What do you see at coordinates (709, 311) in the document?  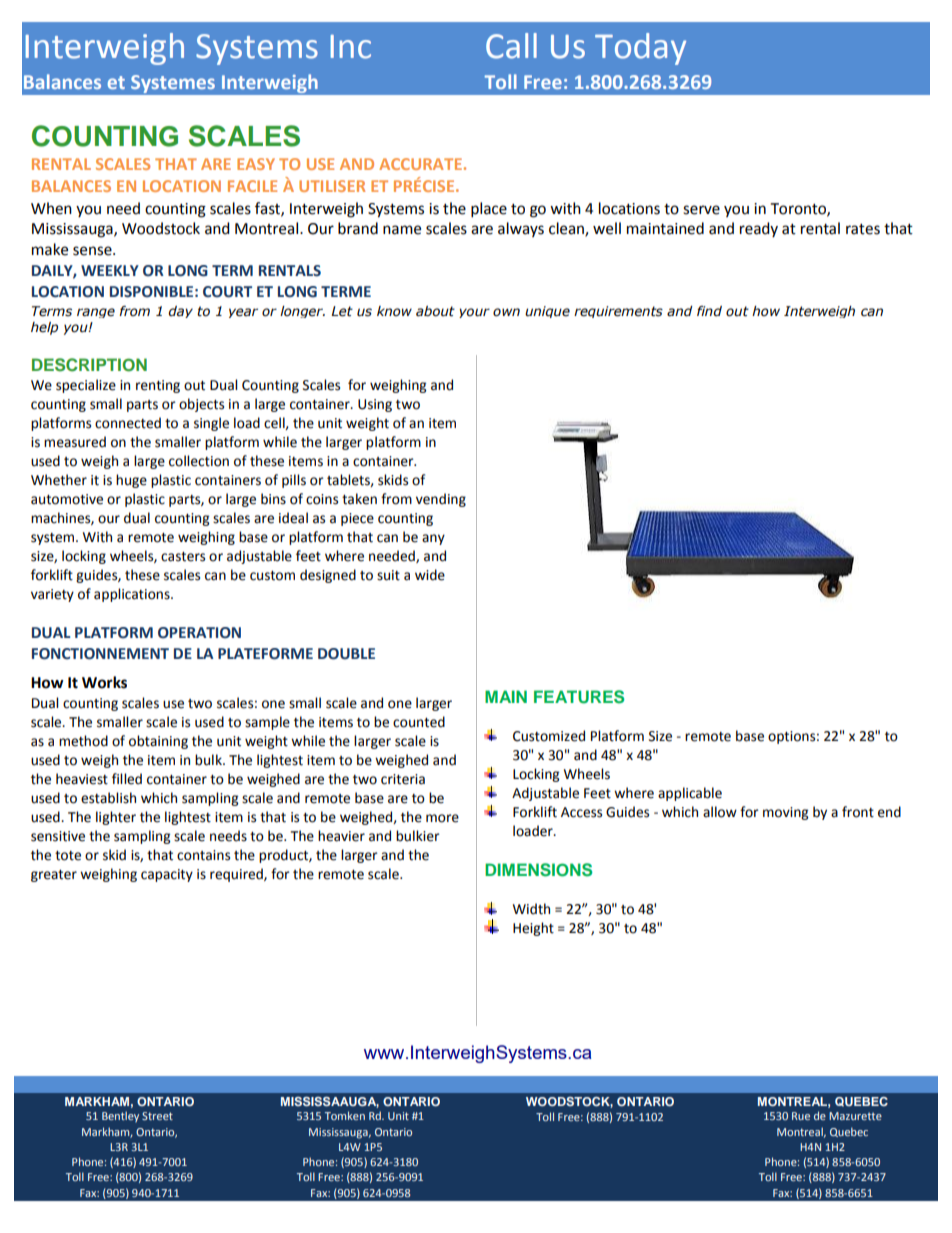 I see `find` at bounding box center [709, 311].
